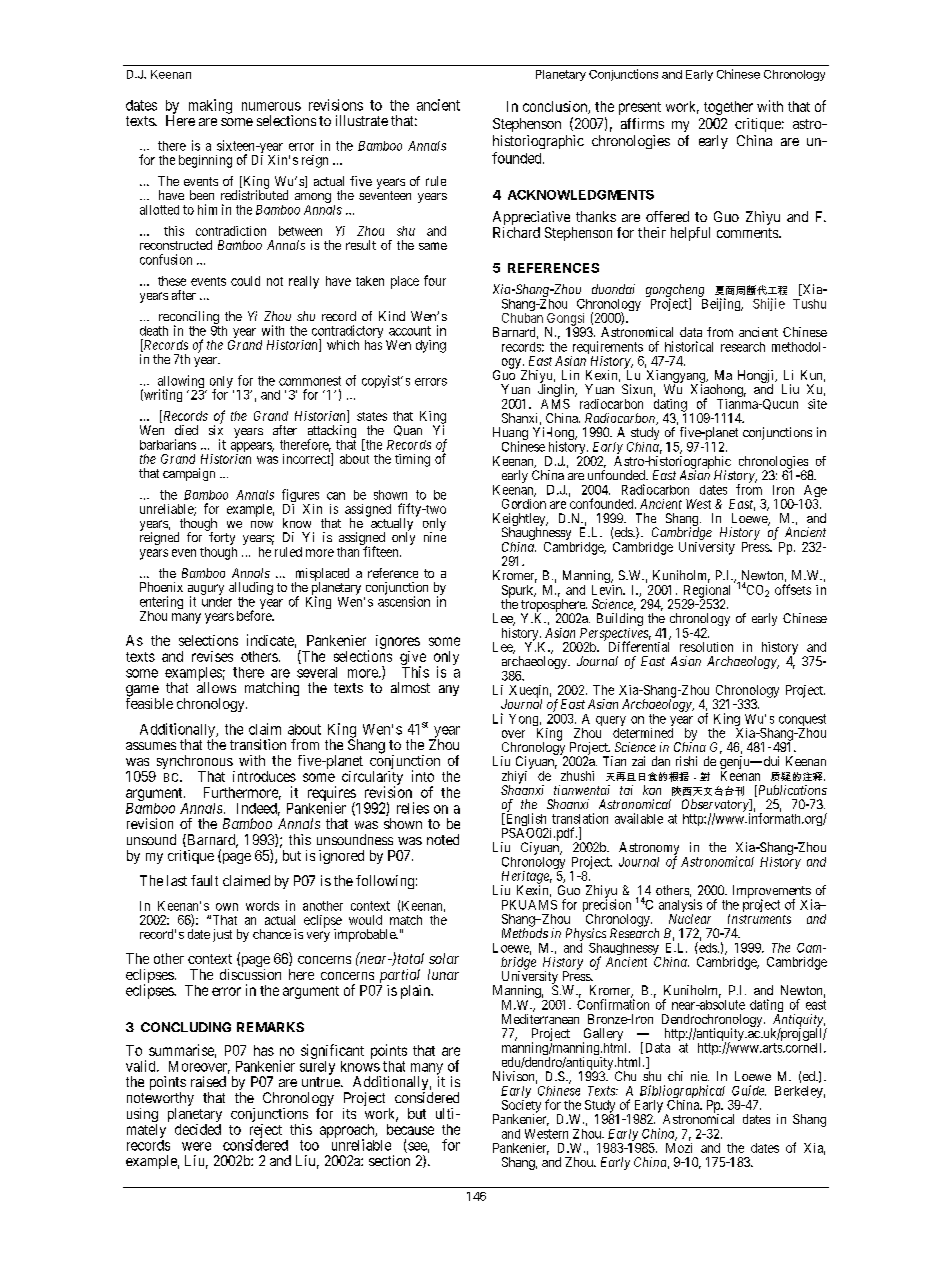 The image size is (952, 1268). Describe the element at coordinates (196, 1146) in the screenshot. I see `were` at that location.
